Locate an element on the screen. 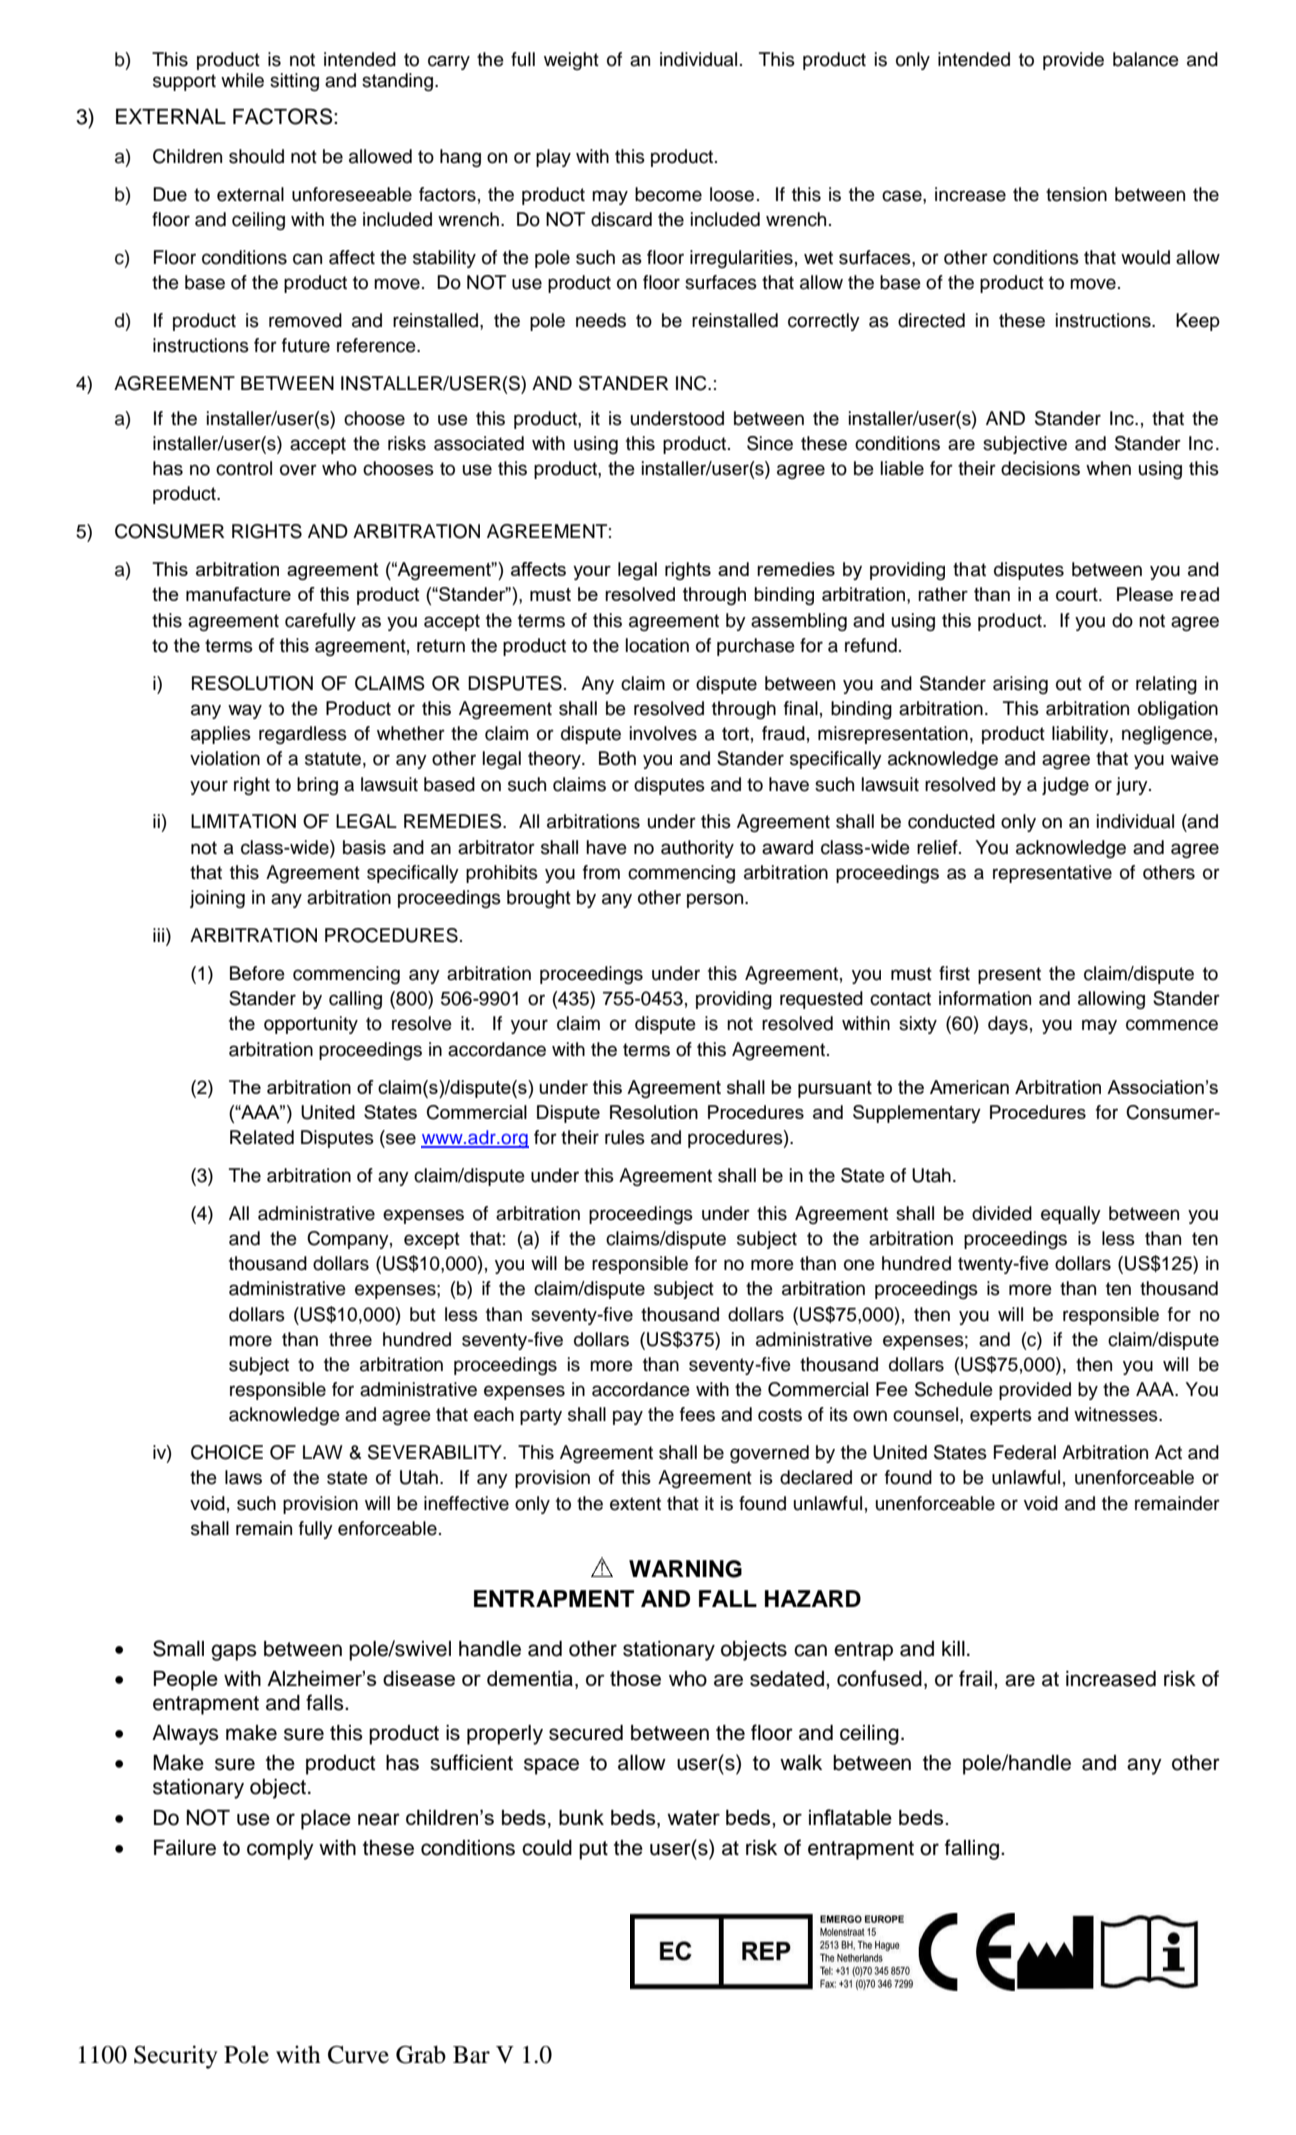 This screenshot has width=1296, height=2135. Curve is located at coordinates (358, 2055).
